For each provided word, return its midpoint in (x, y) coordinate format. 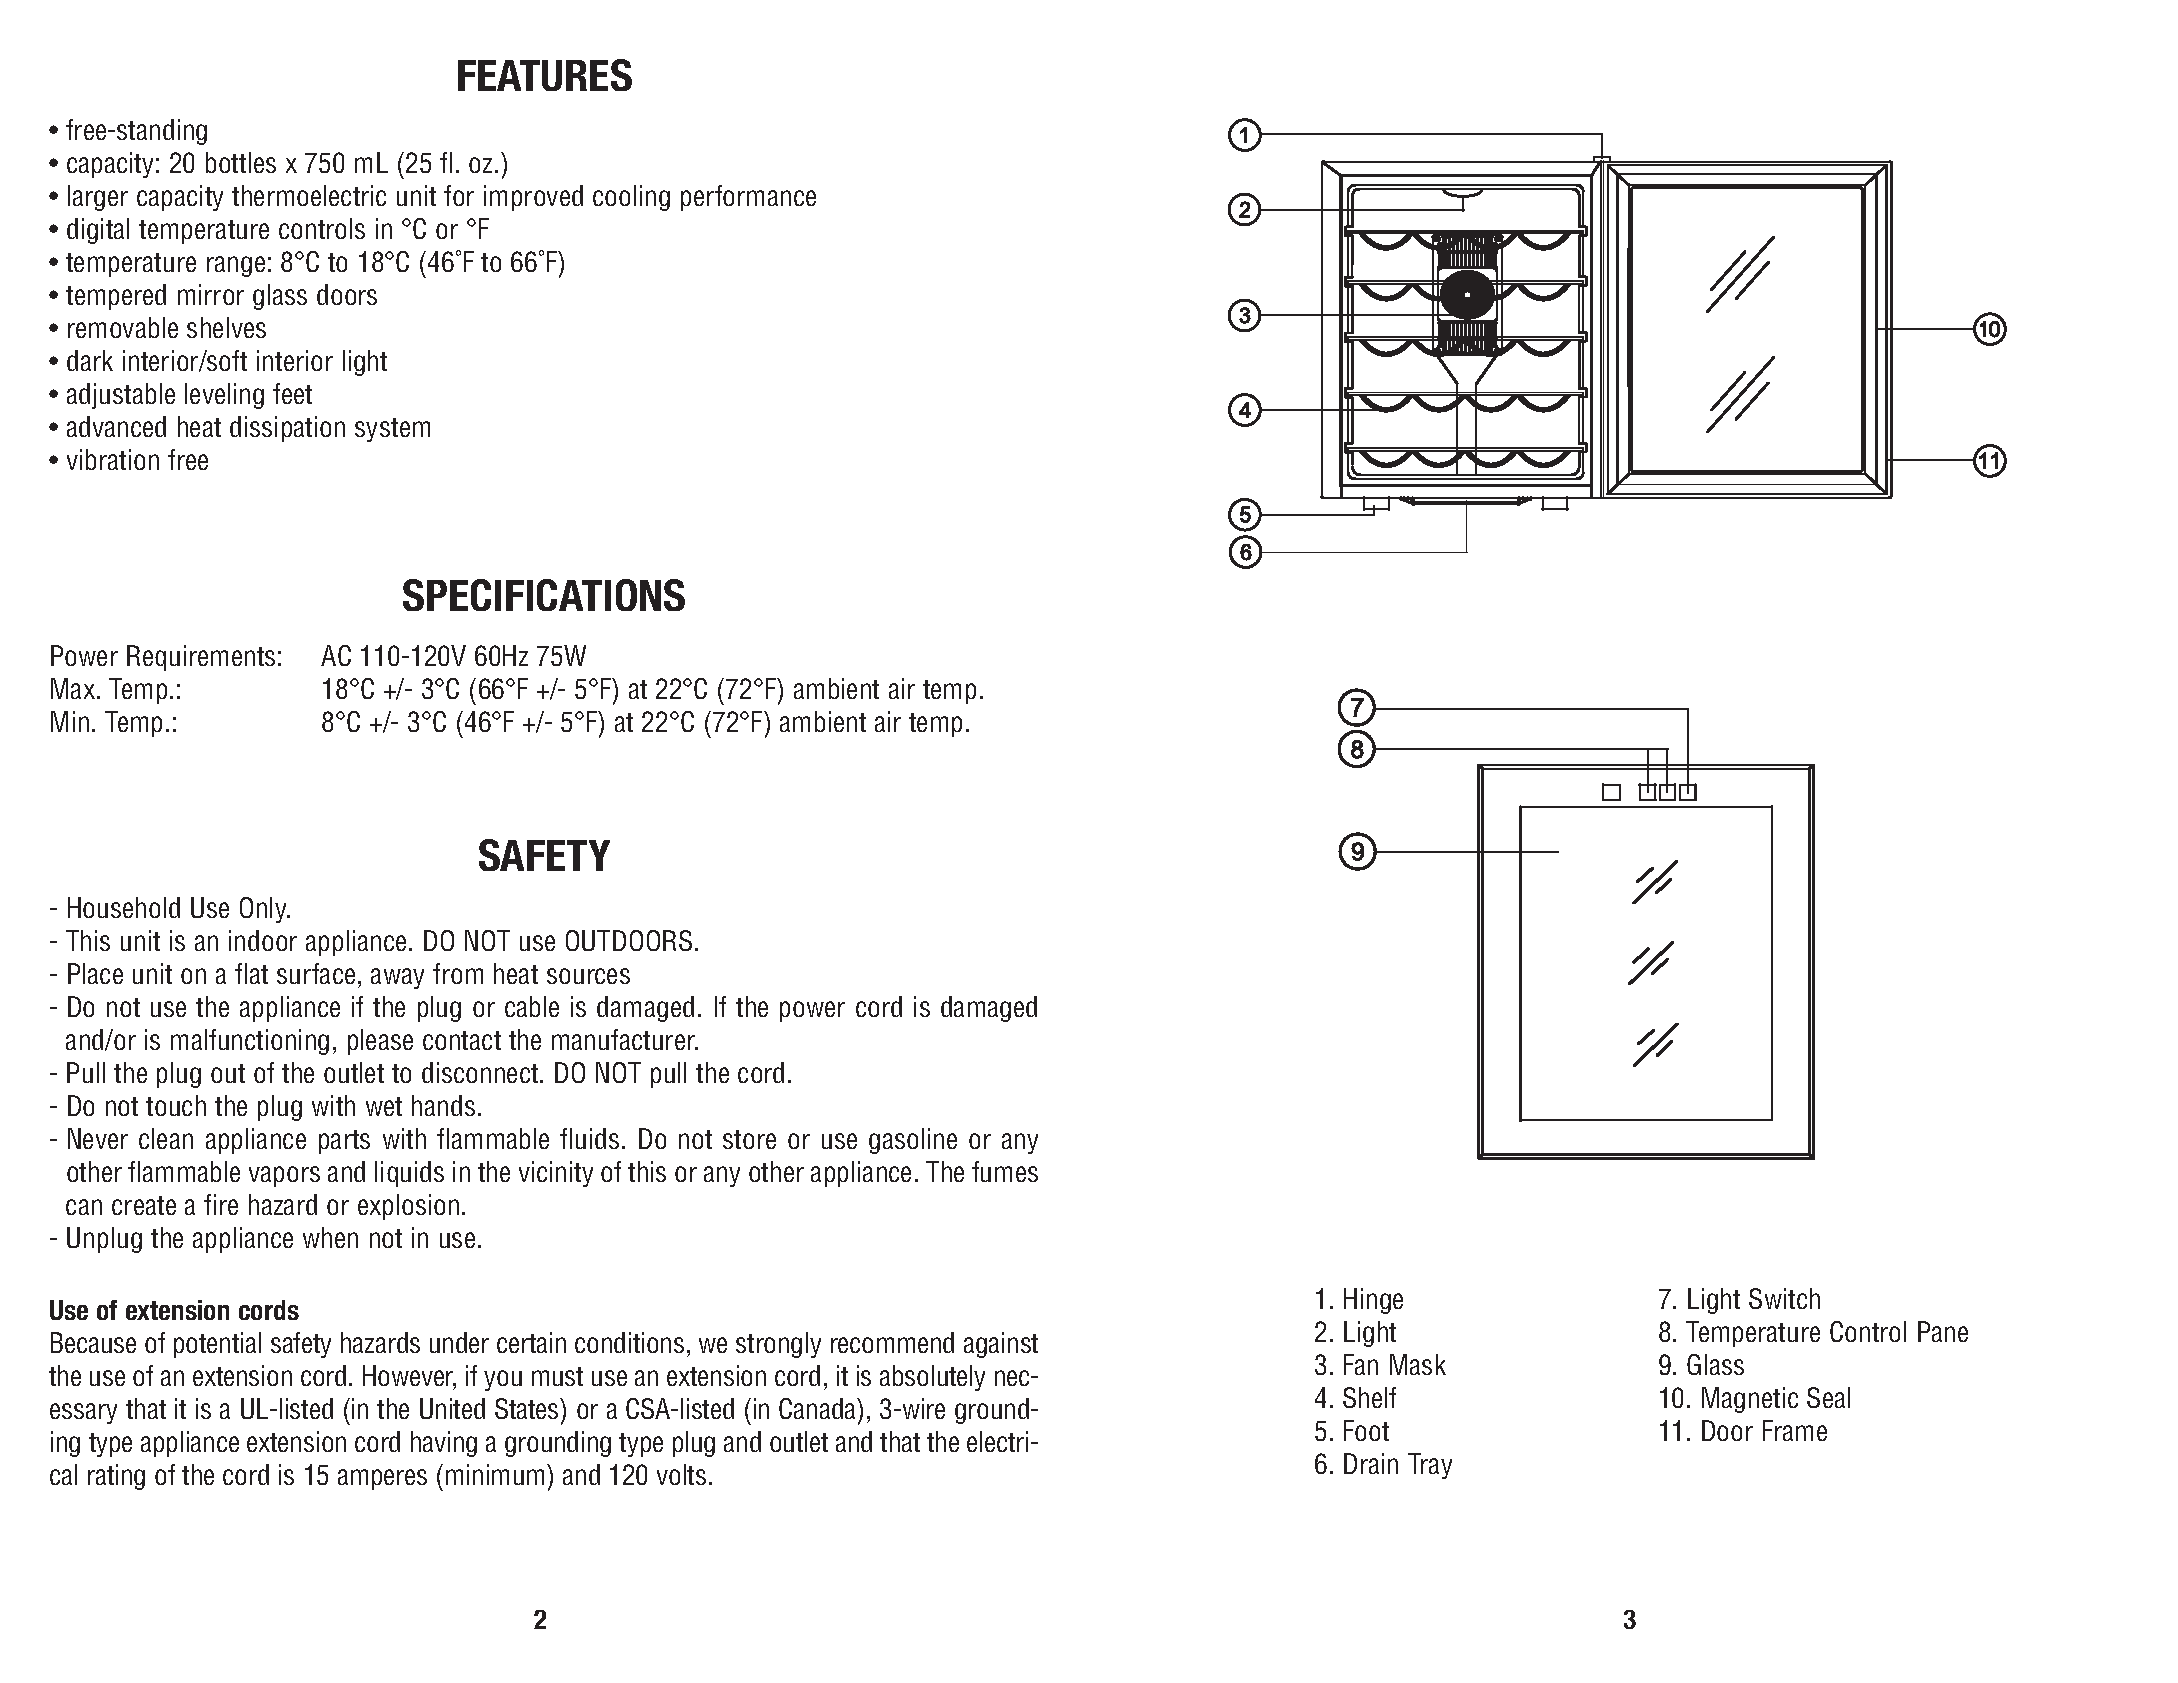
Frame (1795, 1430)
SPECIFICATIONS (544, 595)
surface (316, 973)
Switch (1784, 1298)
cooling (631, 198)
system (392, 430)
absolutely (932, 1378)
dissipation (287, 429)
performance (748, 198)
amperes (382, 1479)
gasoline (913, 1141)
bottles (241, 162)
